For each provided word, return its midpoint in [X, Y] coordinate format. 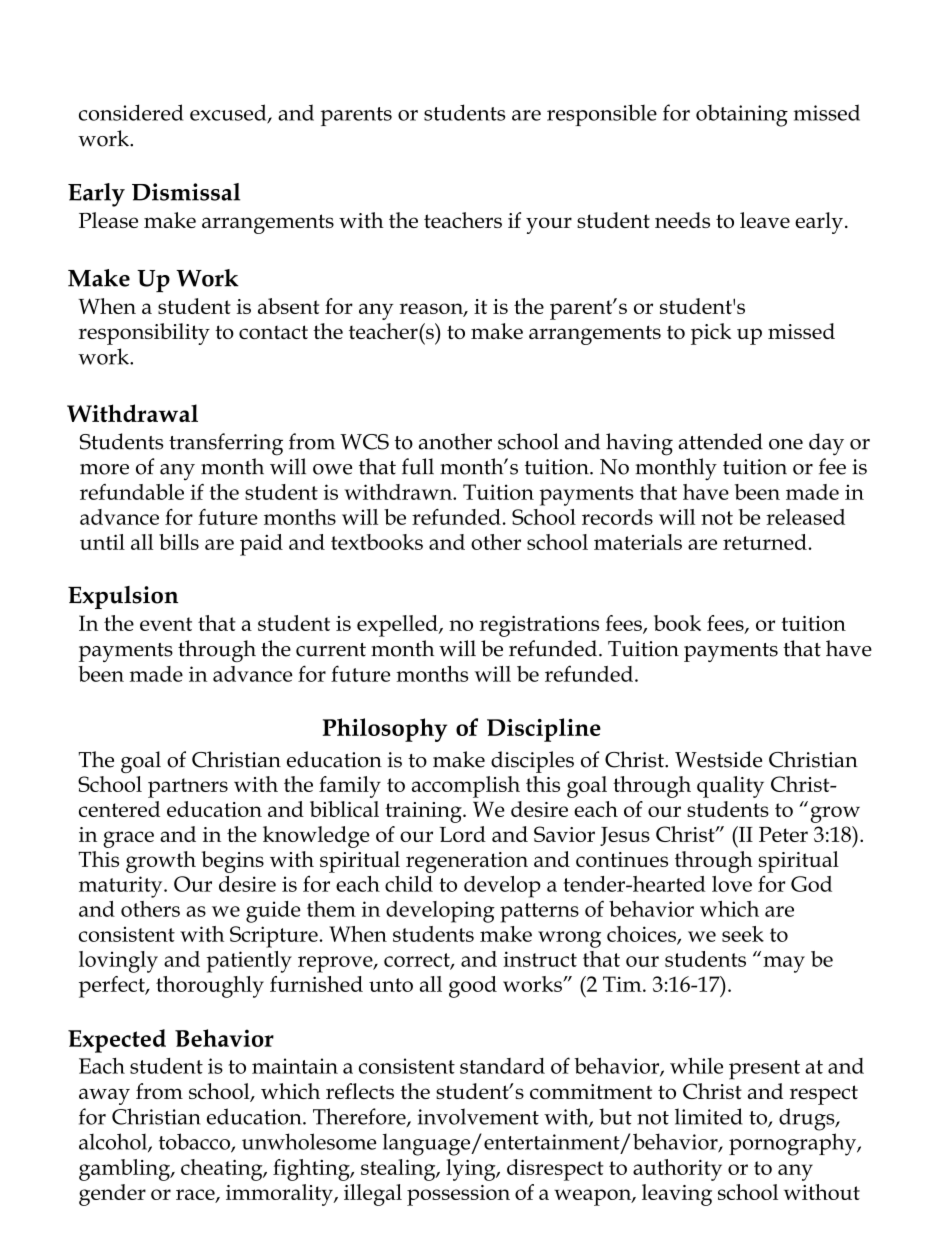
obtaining [742, 115]
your [549, 225]
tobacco [195, 1142]
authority [677, 1170]
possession [458, 1195]
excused [229, 113]
